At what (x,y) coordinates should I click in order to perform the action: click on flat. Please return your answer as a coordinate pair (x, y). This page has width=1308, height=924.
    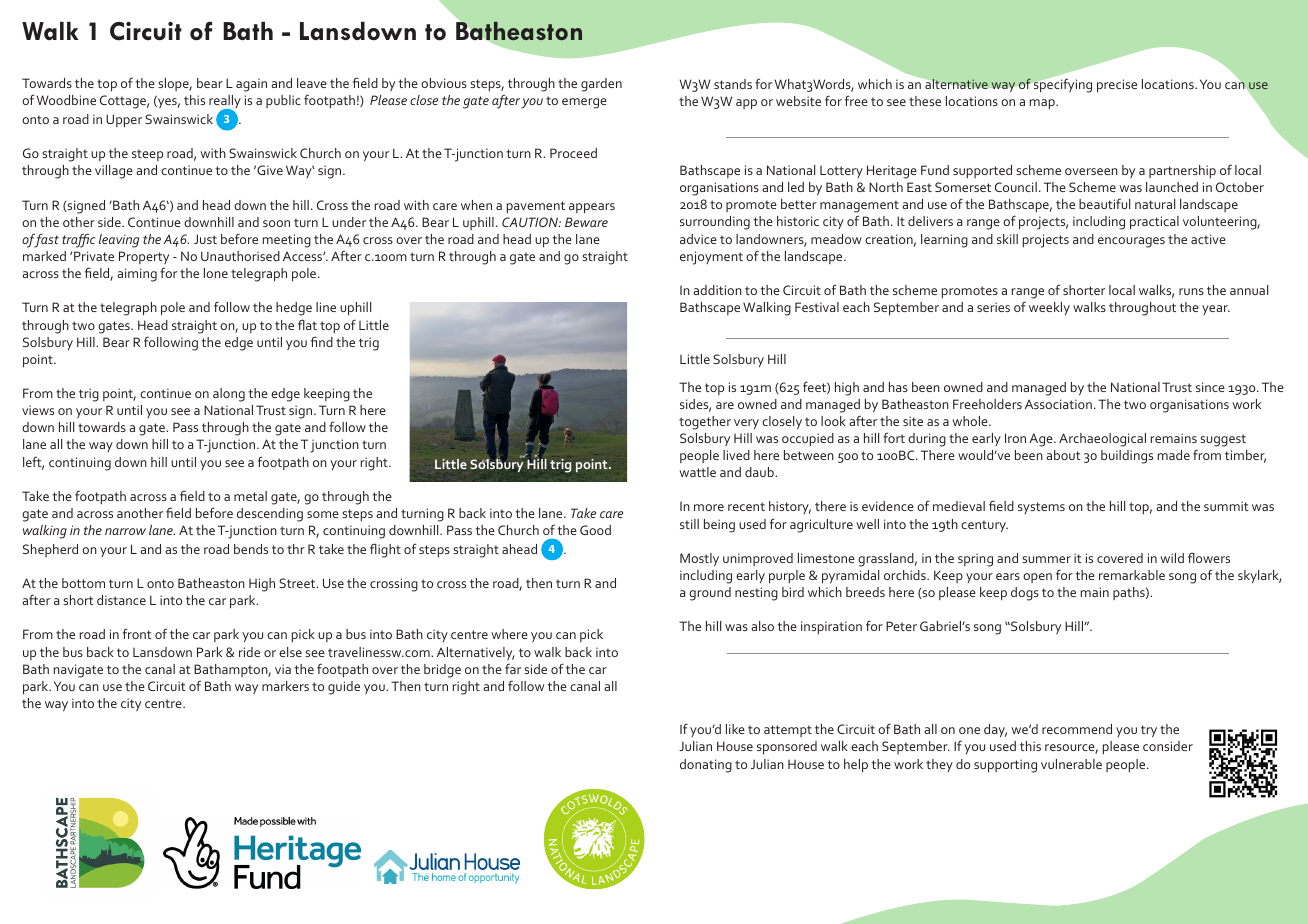
    Looking at the image, I should click on (307, 324).
